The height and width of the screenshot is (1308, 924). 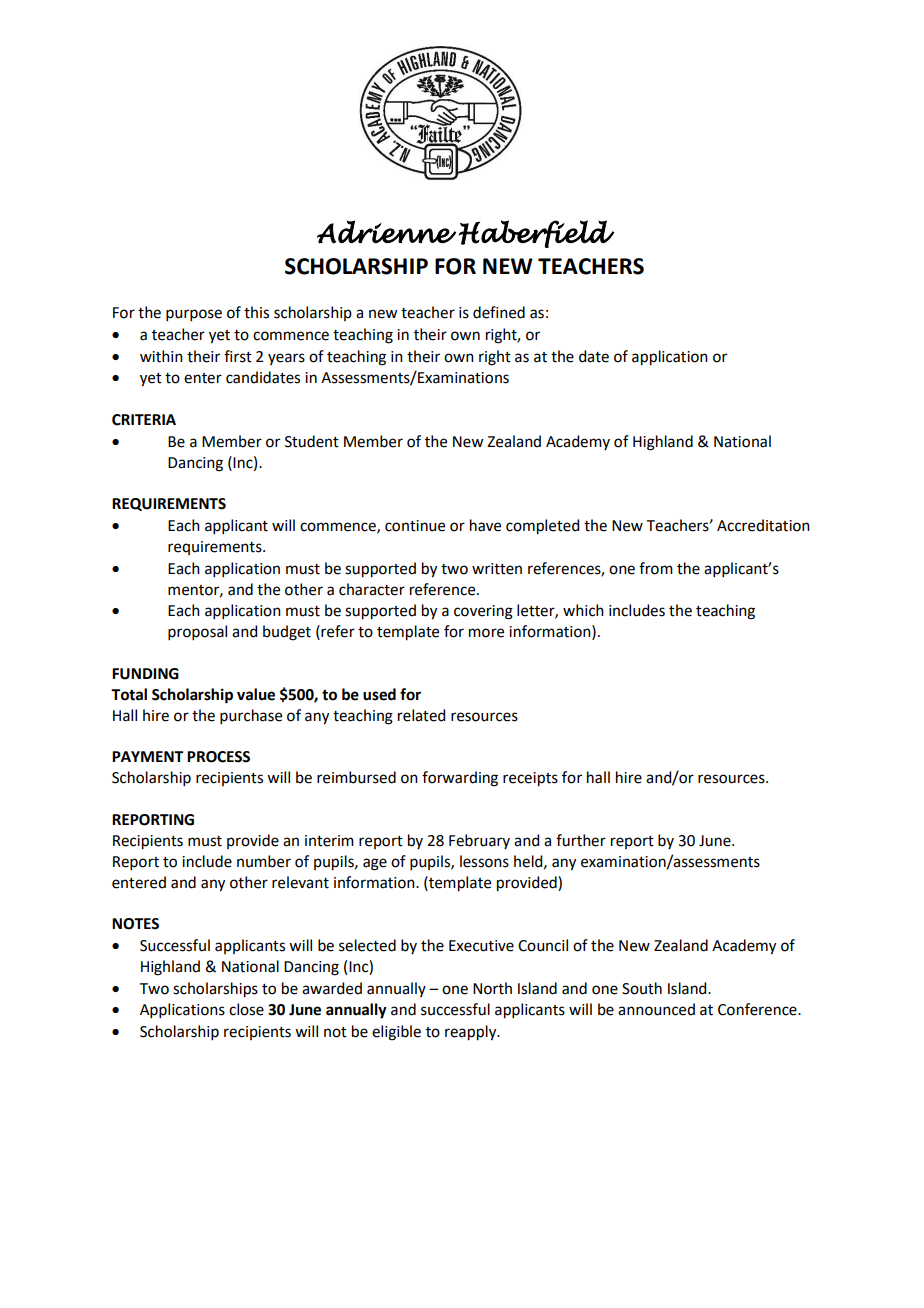 I want to click on purpose, so click(x=194, y=315).
